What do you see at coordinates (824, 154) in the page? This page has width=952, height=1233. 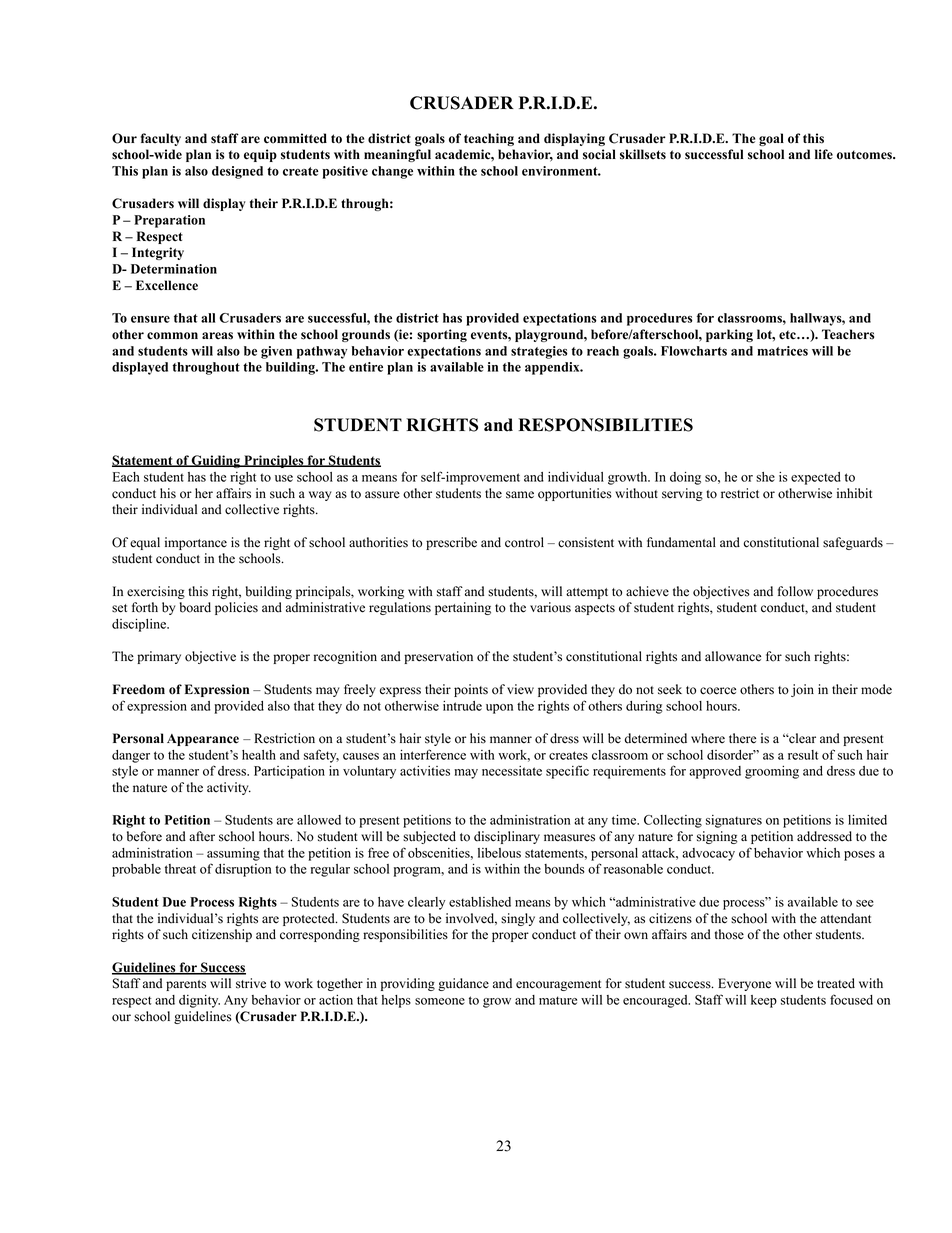 I see `life` at bounding box center [824, 154].
